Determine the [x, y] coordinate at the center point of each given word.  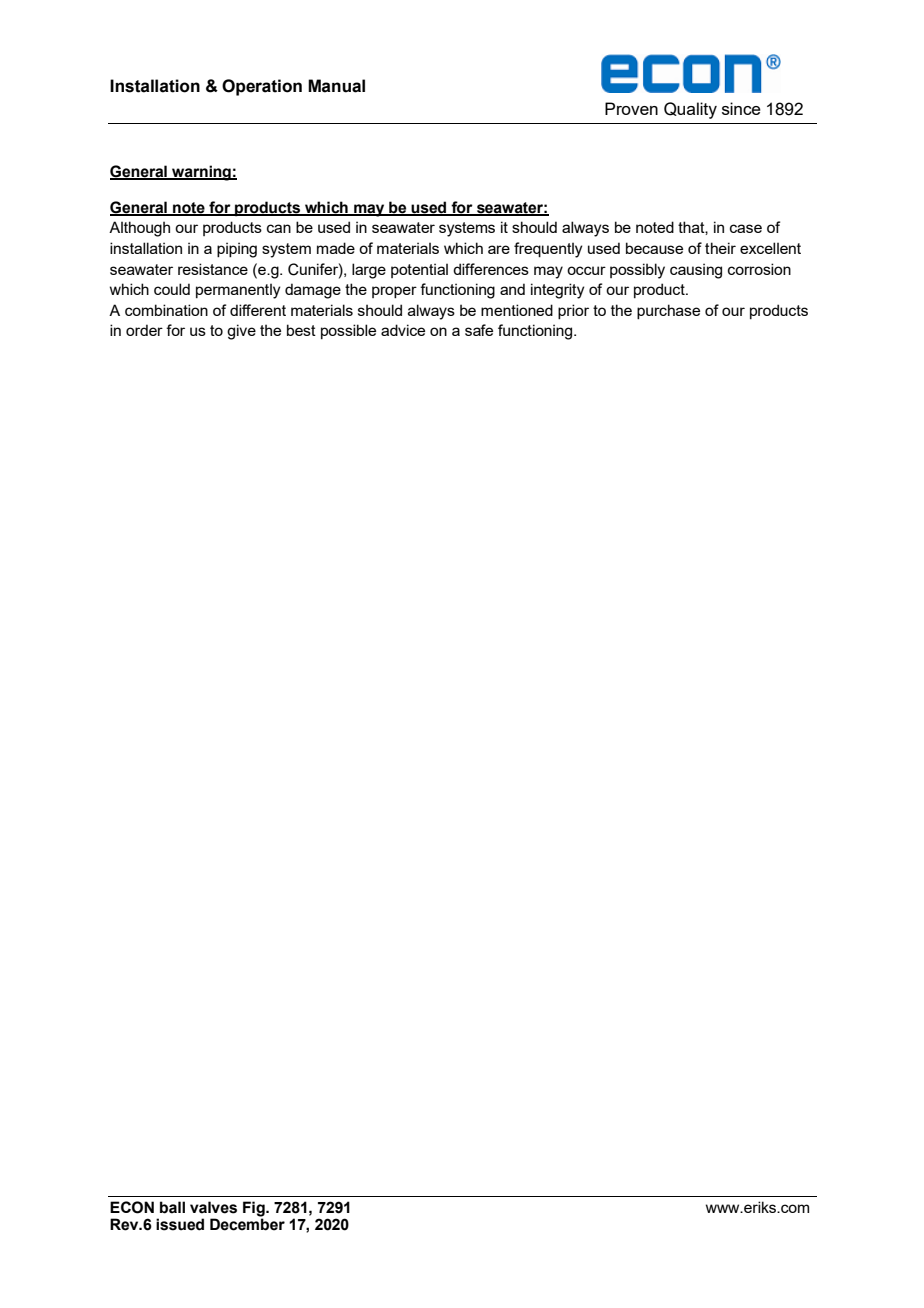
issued [180, 1224]
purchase [668, 311]
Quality [690, 110]
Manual [336, 86]
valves [213, 1207]
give [241, 332]
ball [172, 1207]
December [247, 1224]
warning [201, 173]
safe [479, 330]
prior [573, 311]
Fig [255, 1209]
